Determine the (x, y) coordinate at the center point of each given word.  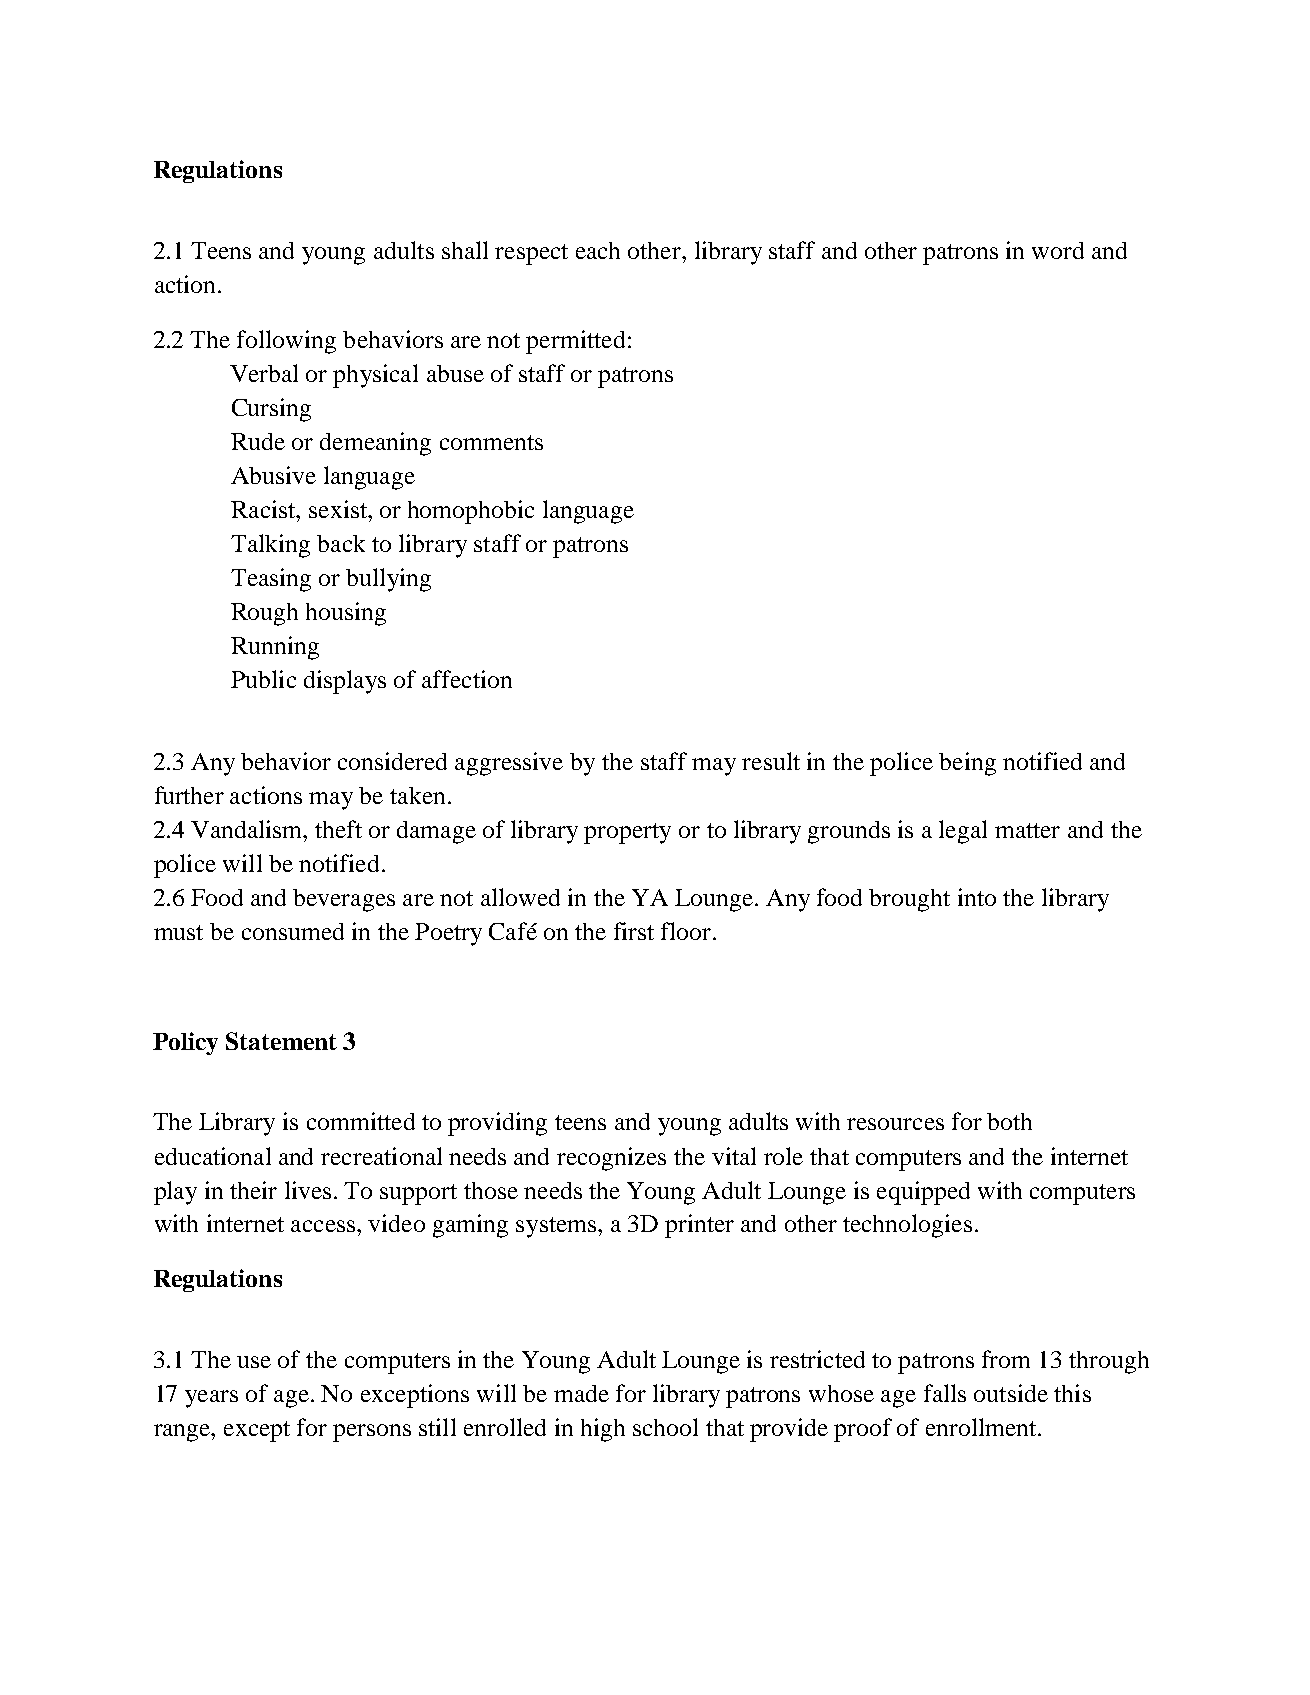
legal (963, 832)
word (1058, 250)
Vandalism (248, 829)
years (211, 1399)
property (627, 833)
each (598, 250)
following (286, 342)
